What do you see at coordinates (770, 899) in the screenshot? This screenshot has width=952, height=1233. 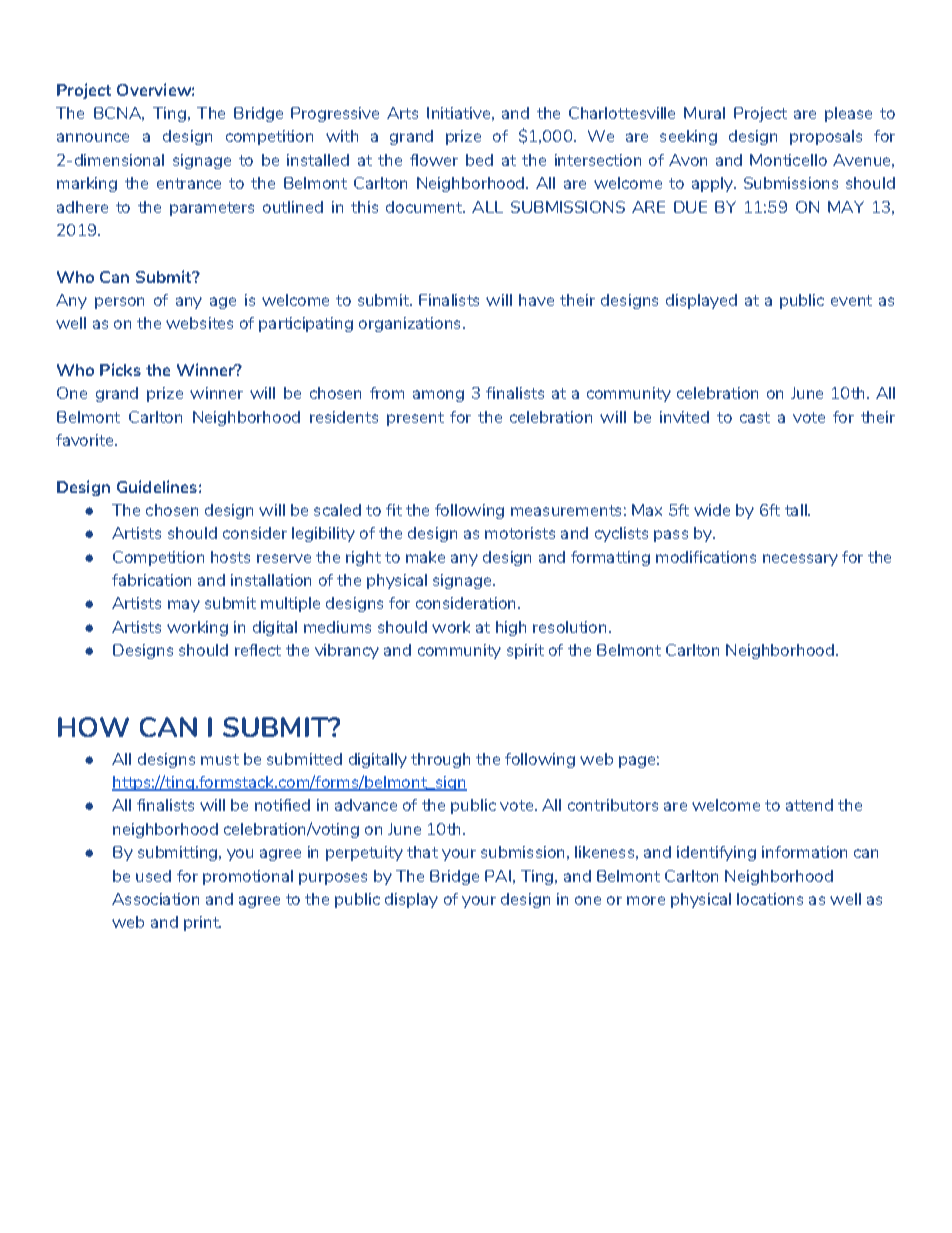 I see `locations` at bounding box center [770, 899].
